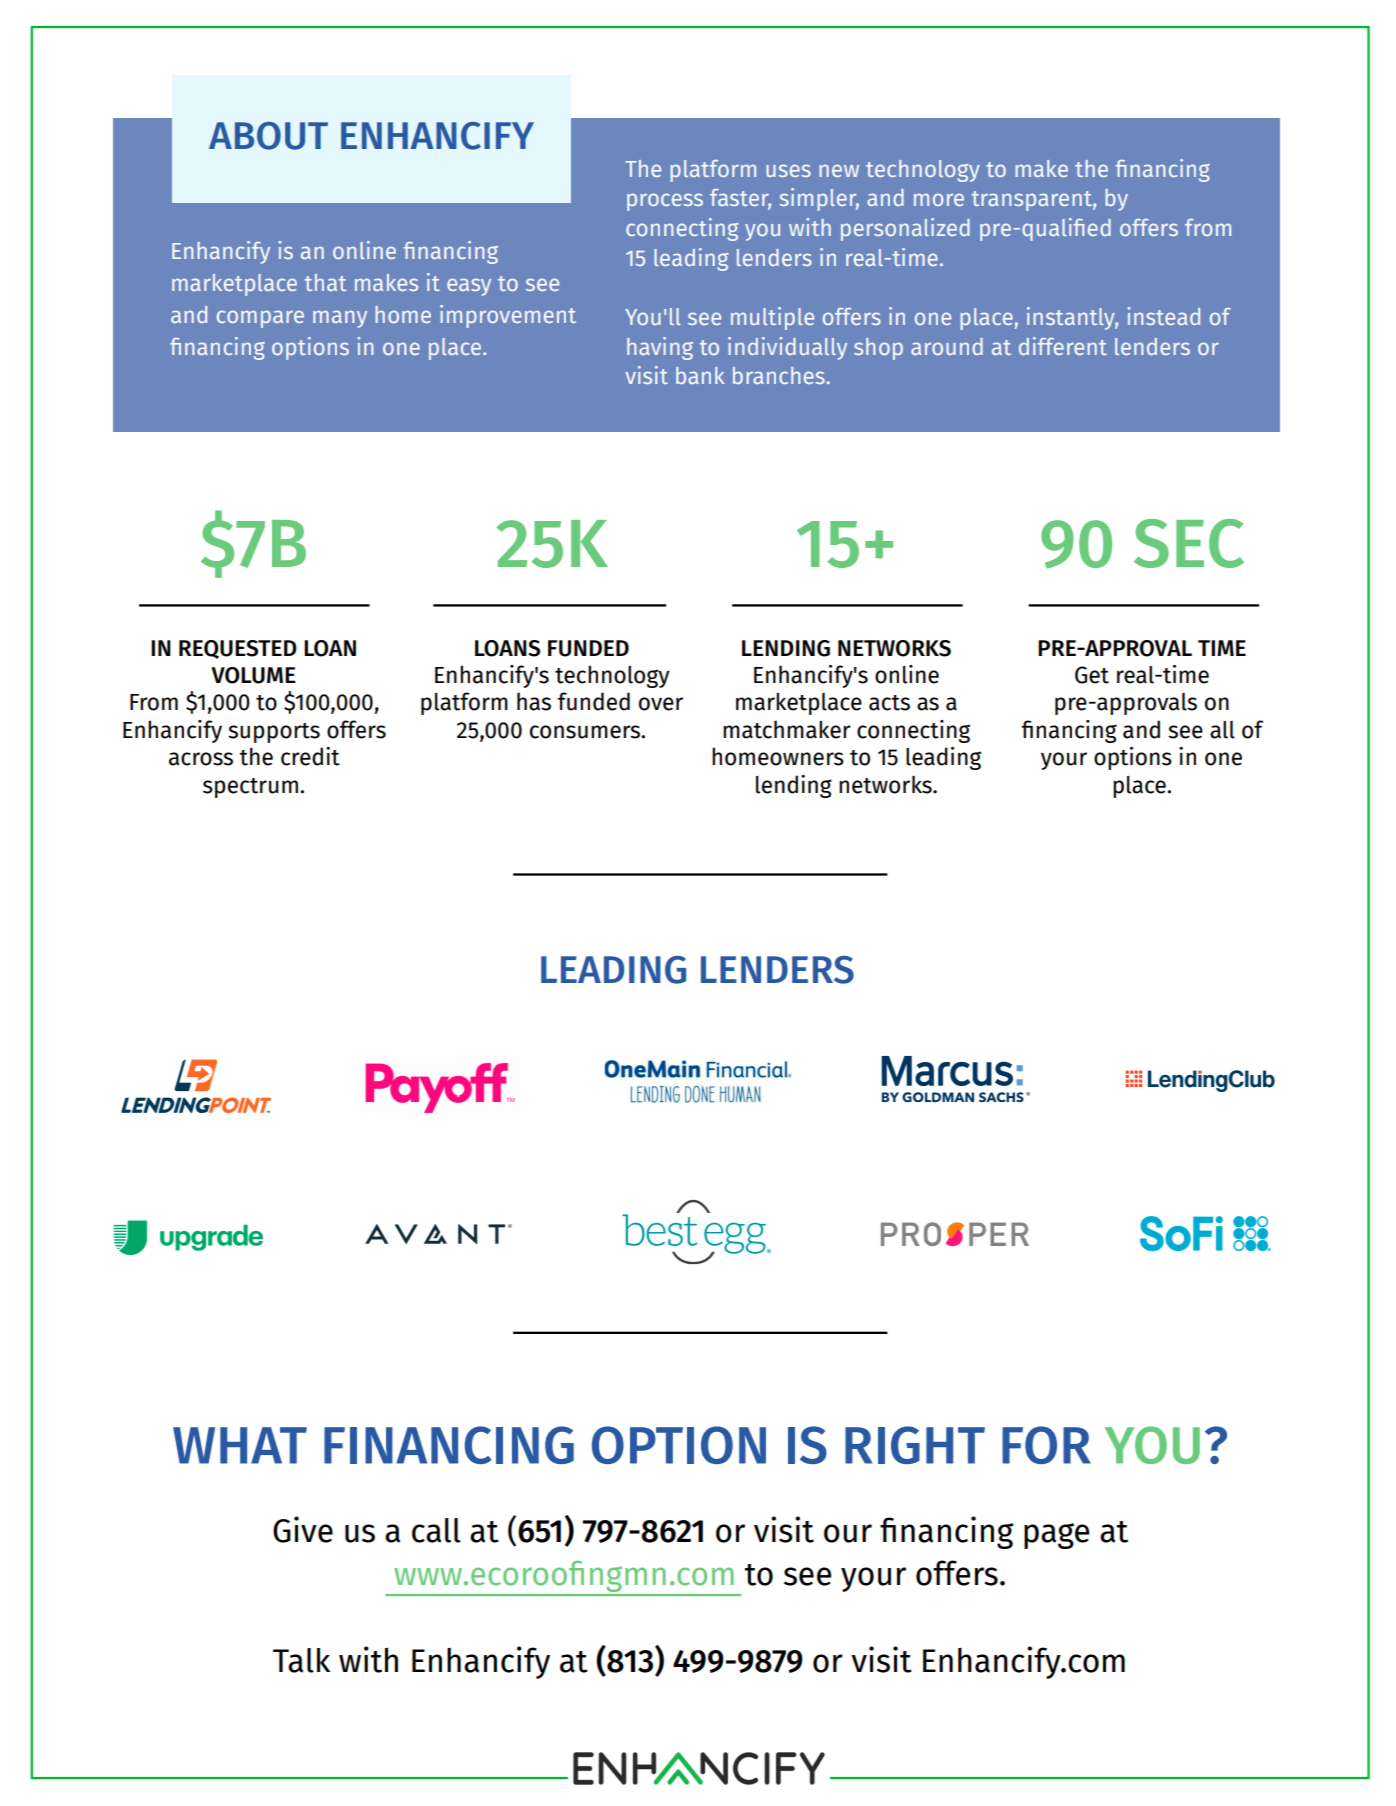 This screenshot has height=1806, width=1396. I want to click on Get, so click(1092, 675).
